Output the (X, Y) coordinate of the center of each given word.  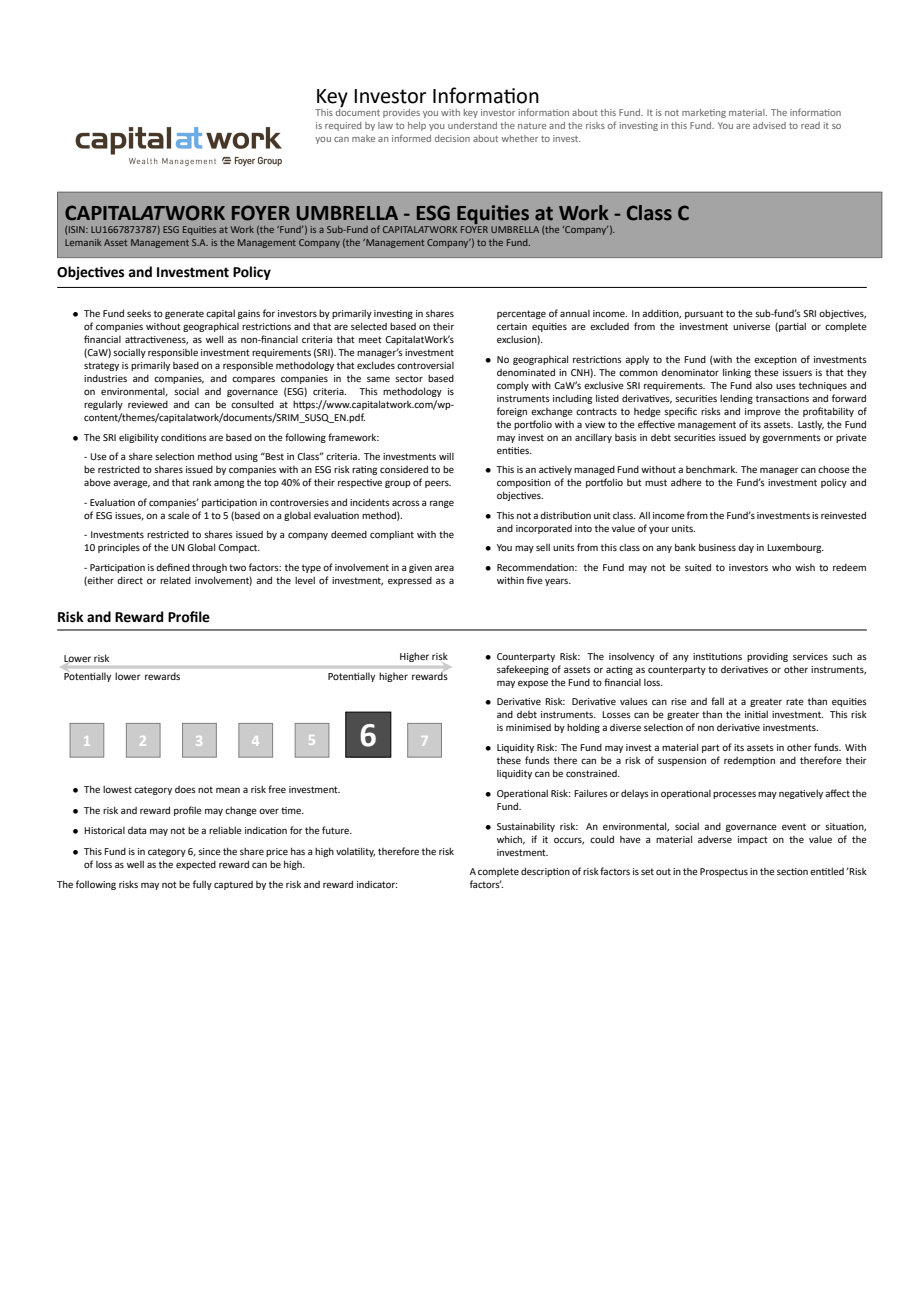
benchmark (711, 469)
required (343, 126)
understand (472, 125)
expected (196, 865)
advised (769, 125)
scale (179, 515)
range (442, 504)
